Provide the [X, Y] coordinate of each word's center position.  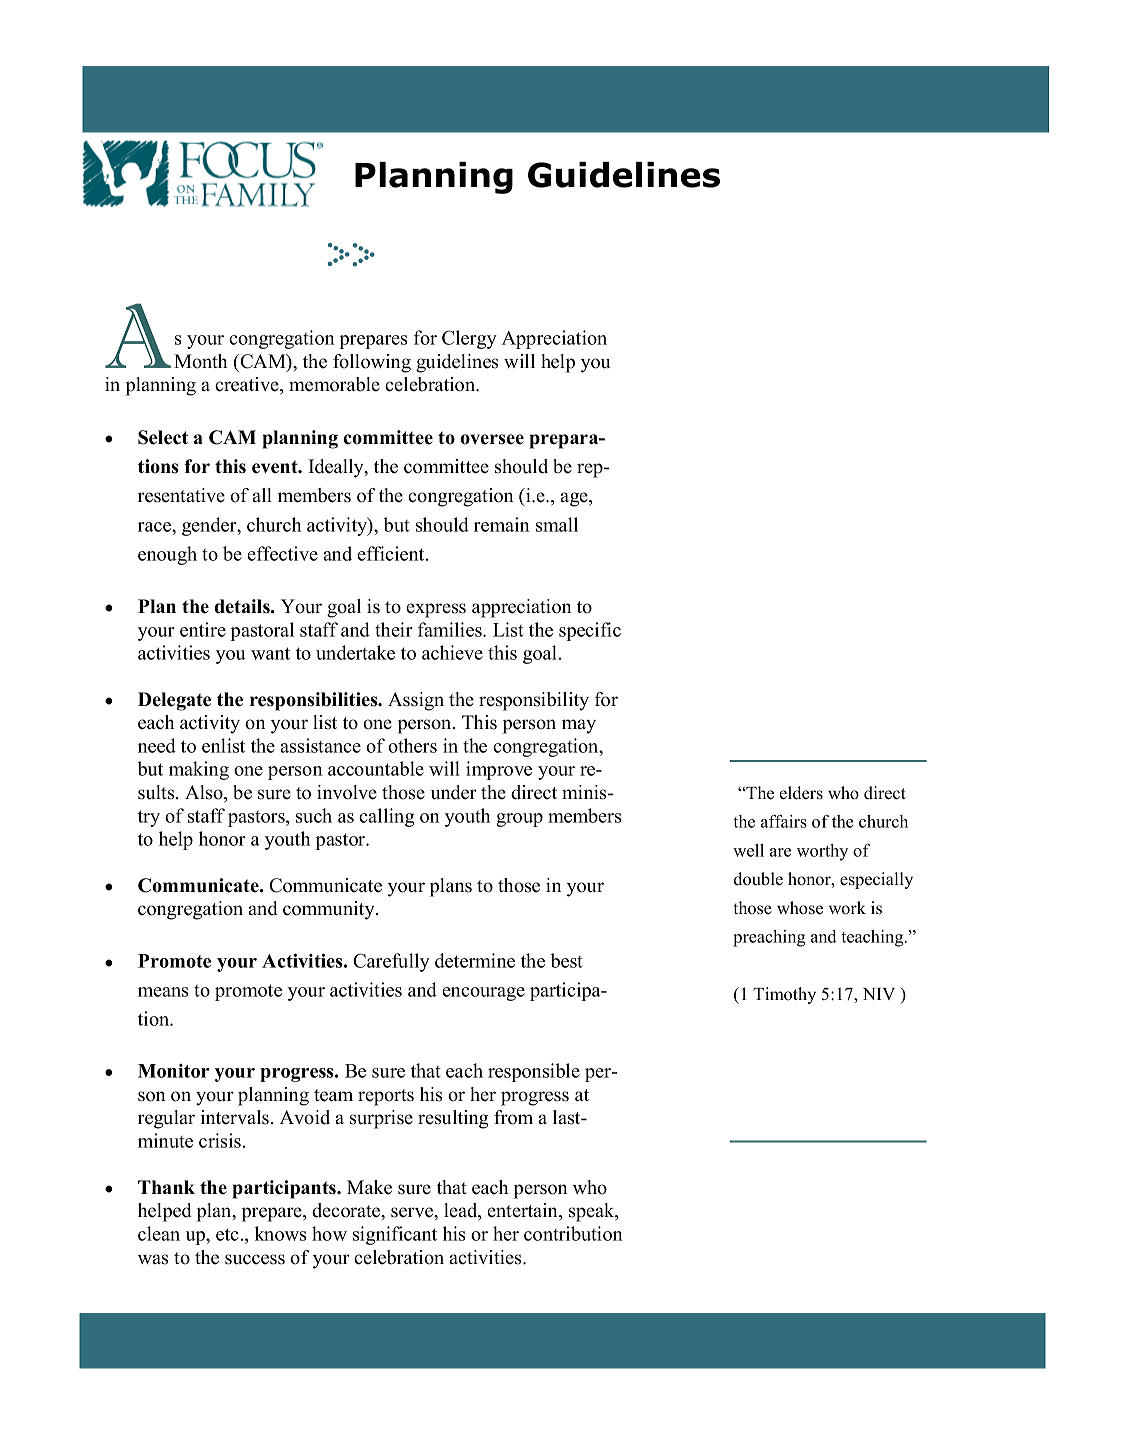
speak [593, 1212]
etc [227, 1234]
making [199, 770]
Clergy [469, 339]
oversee [492, 439]
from [513, 1117]
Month [201, 361]
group [519, 820]
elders [801, 793]
